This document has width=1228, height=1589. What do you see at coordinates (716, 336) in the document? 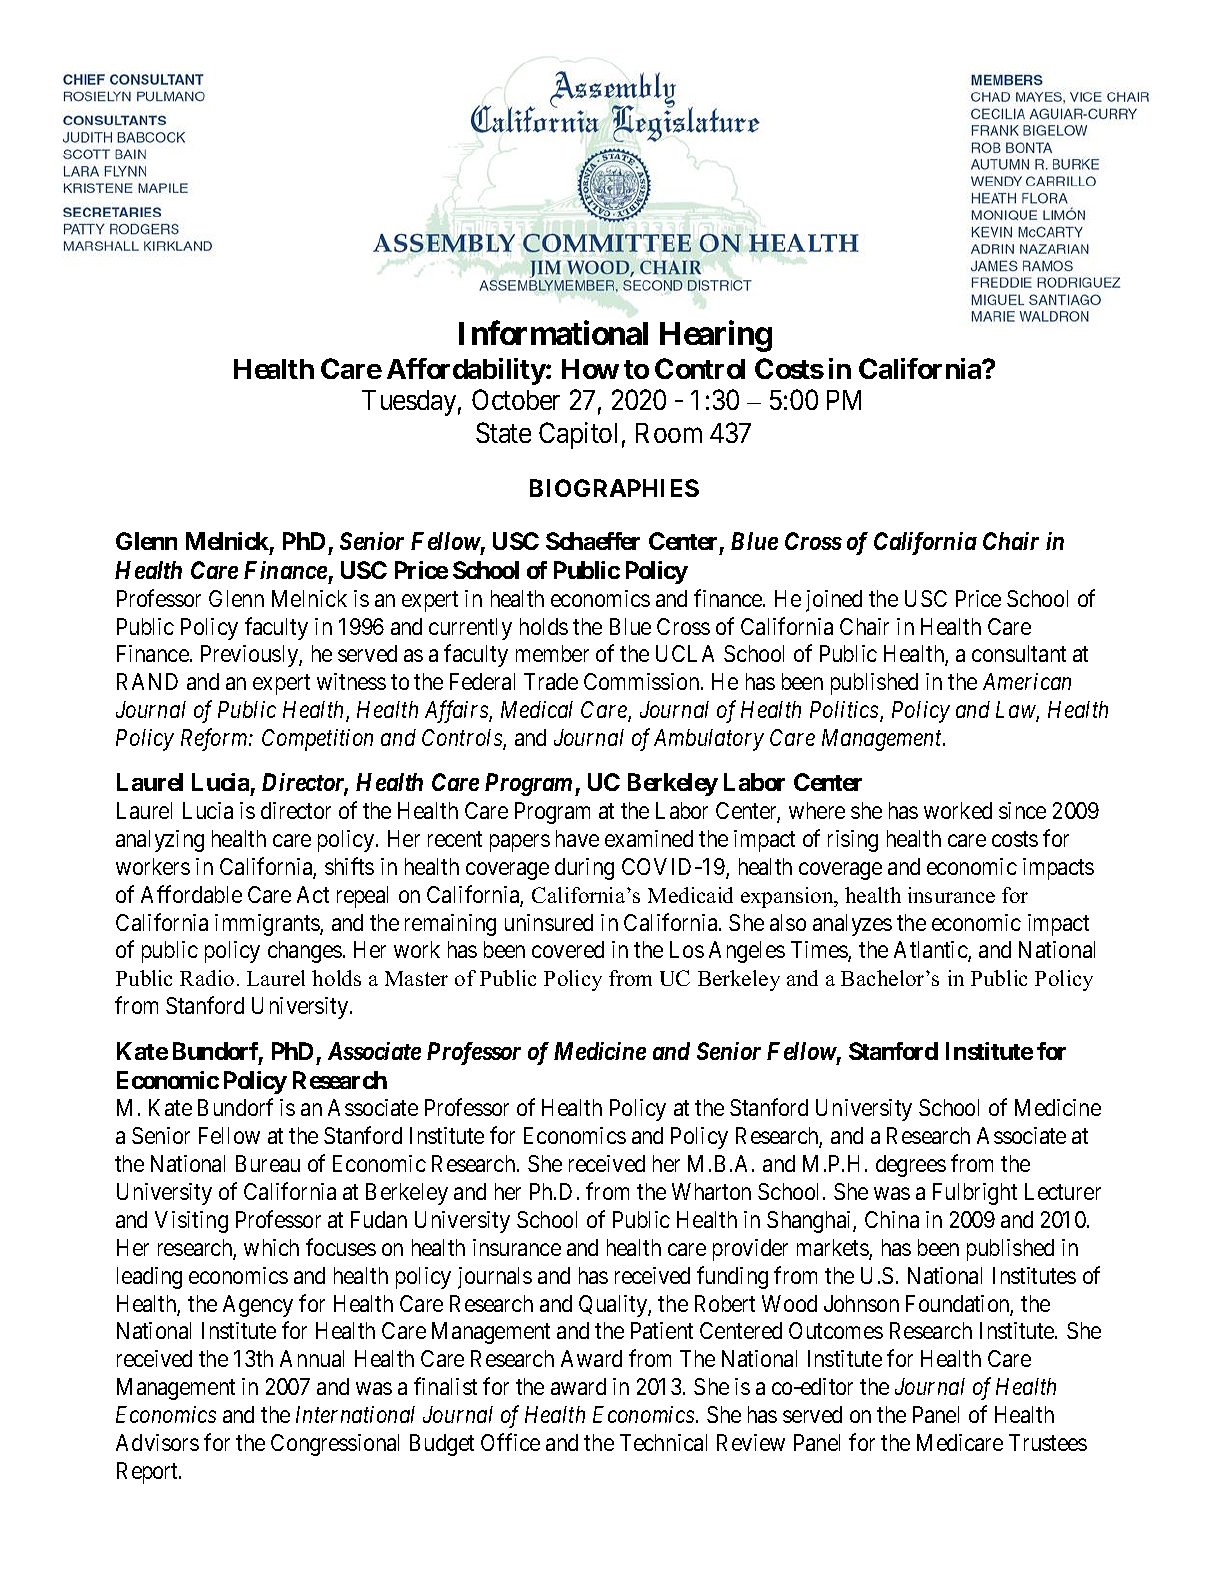
I see `Hearing` at bounding box center [716, 336].
